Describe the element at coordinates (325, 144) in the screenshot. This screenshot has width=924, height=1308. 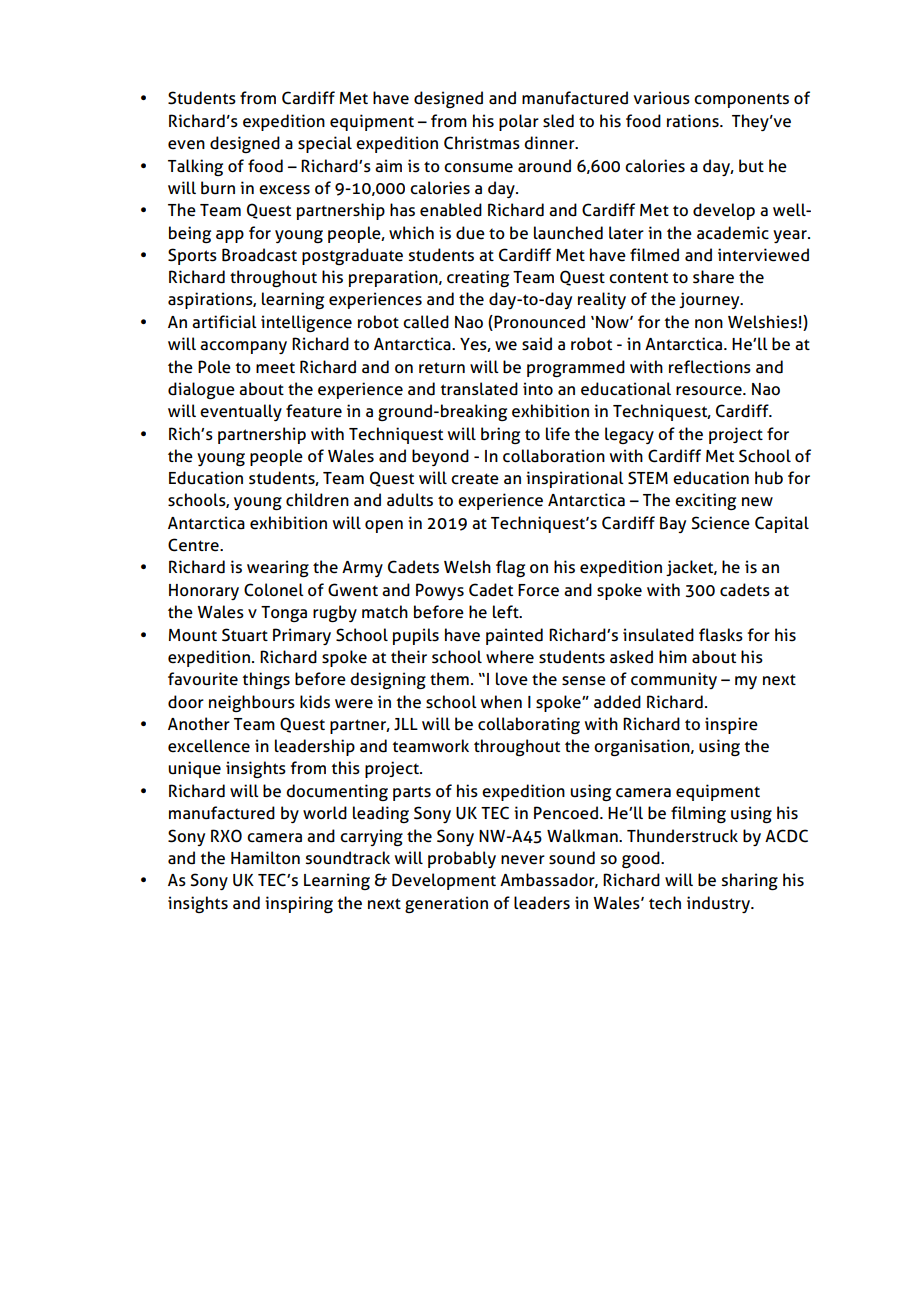
I see `special` at that location.
